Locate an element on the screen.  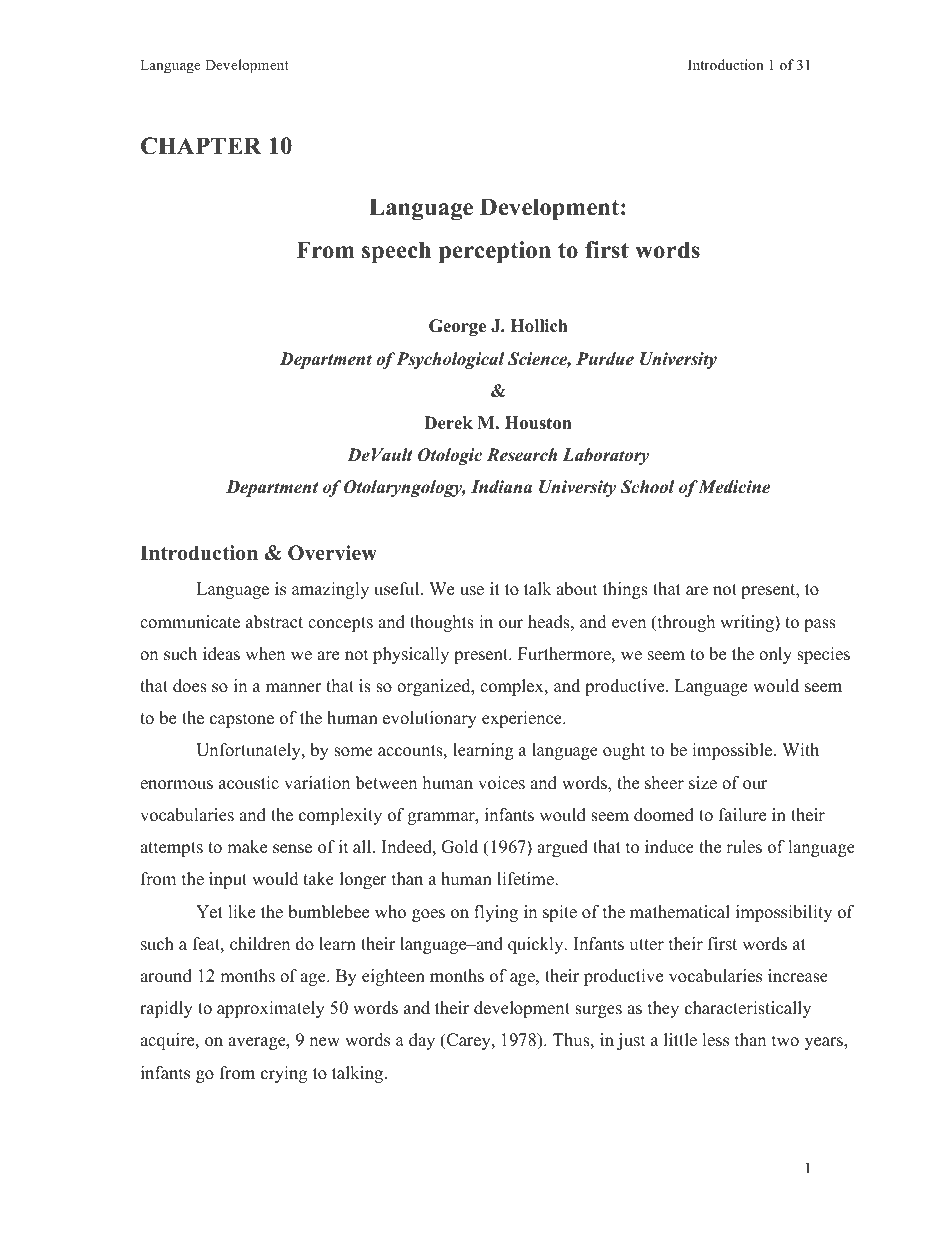
only is located at coordinates (775, 655).
